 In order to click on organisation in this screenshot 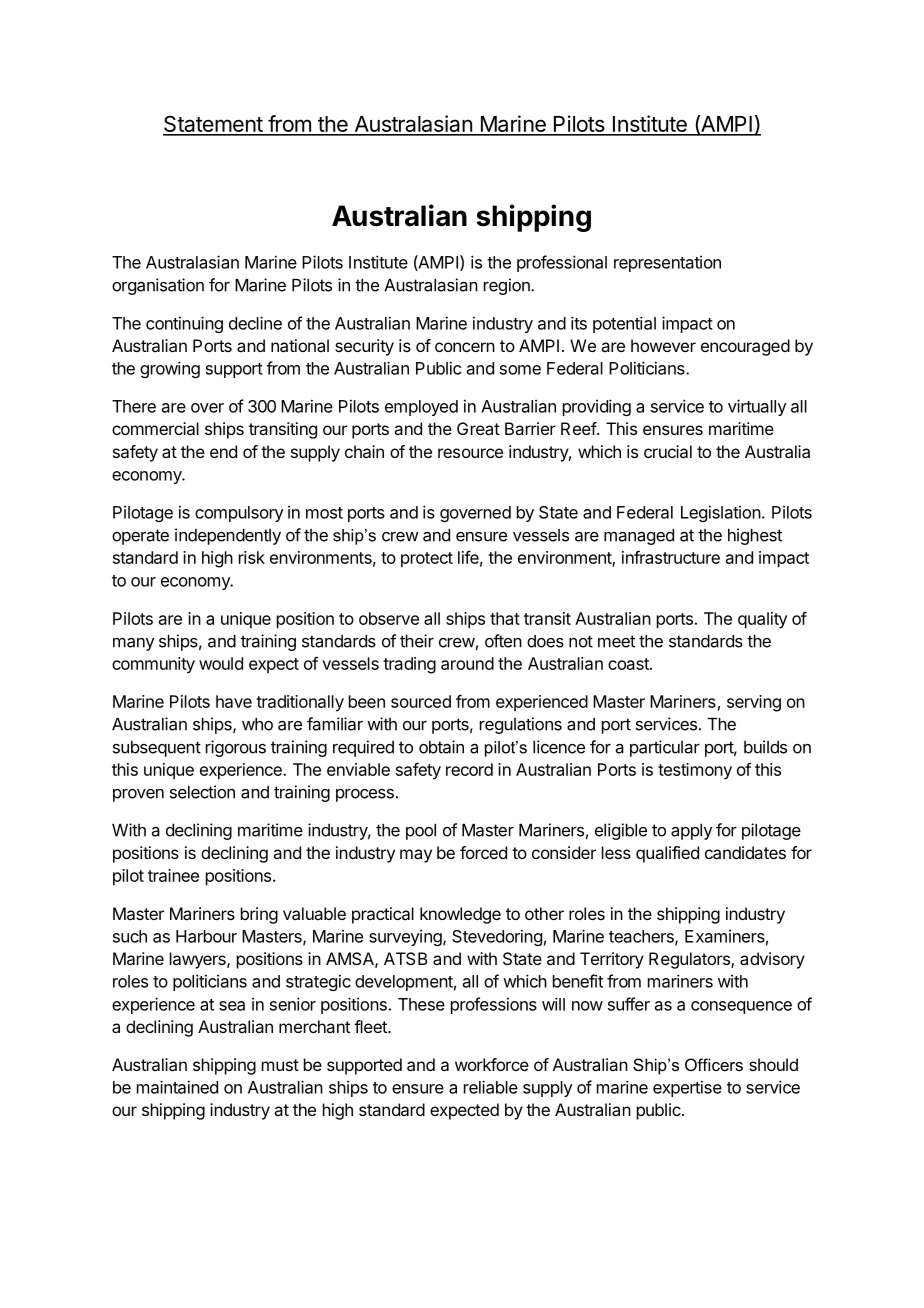, I will do `click(158, 286)`.
